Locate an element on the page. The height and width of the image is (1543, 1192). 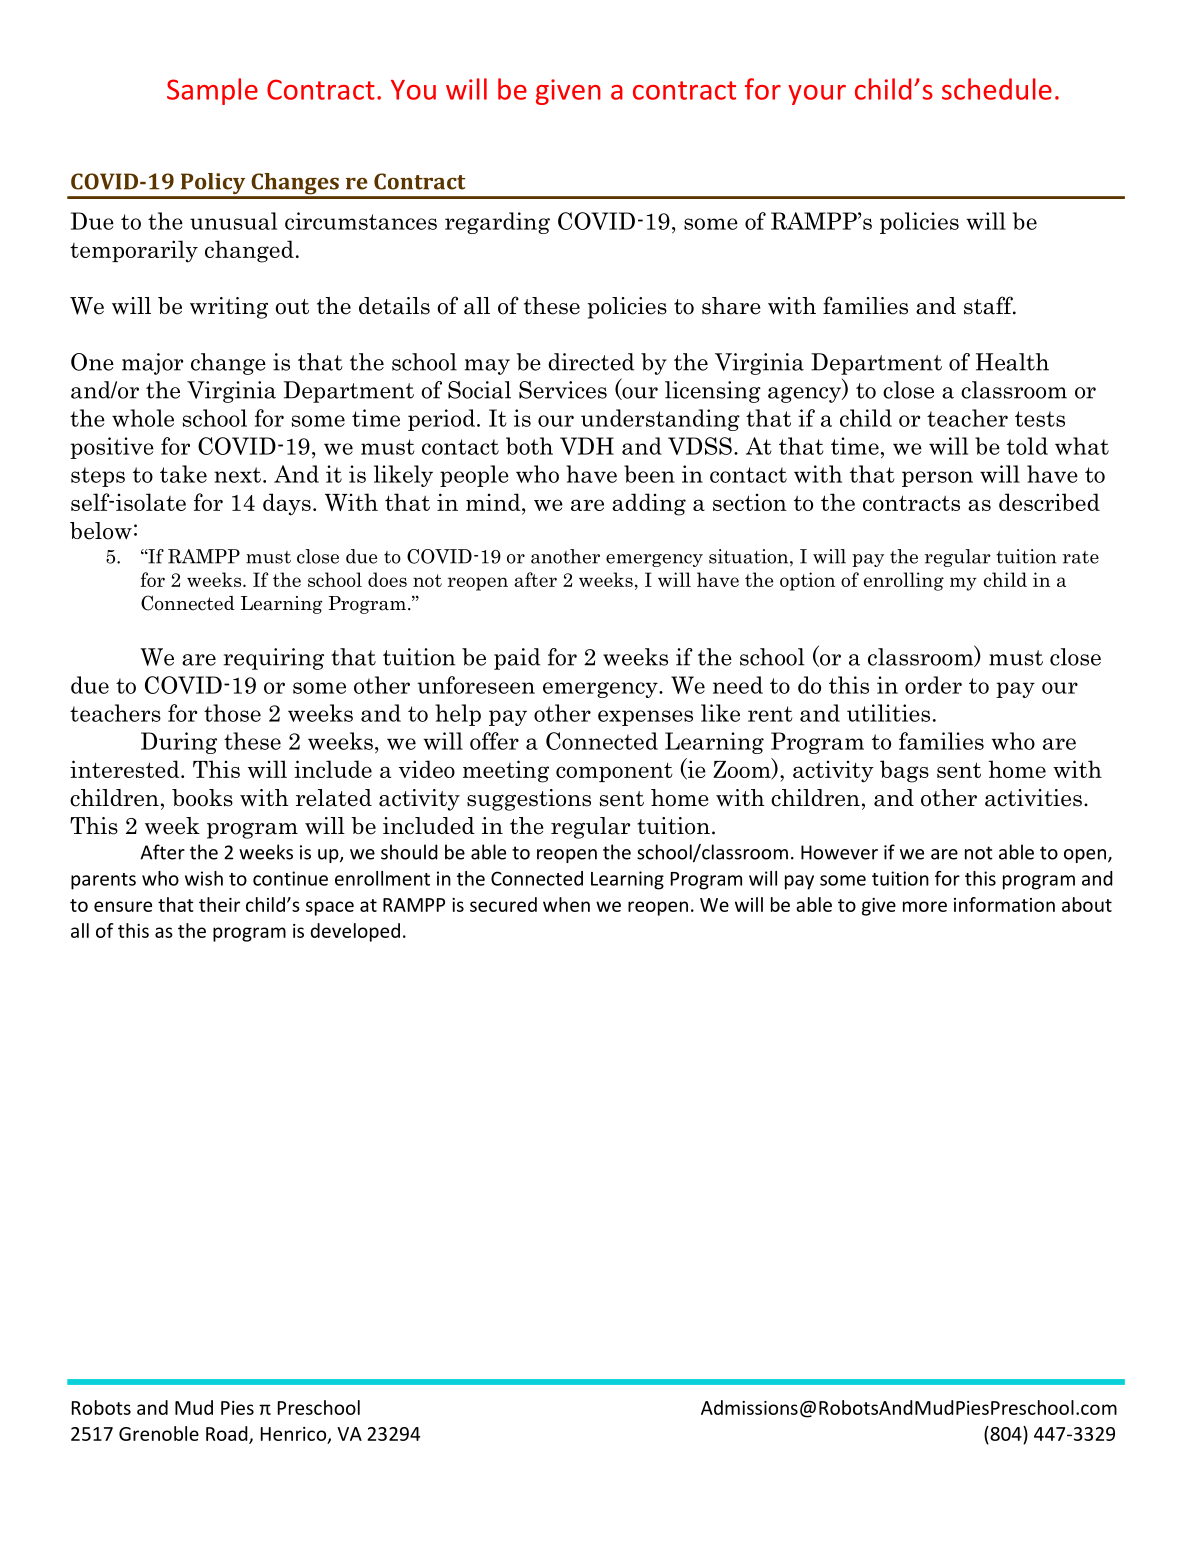
Road is located at coordinates (228, 1434).
